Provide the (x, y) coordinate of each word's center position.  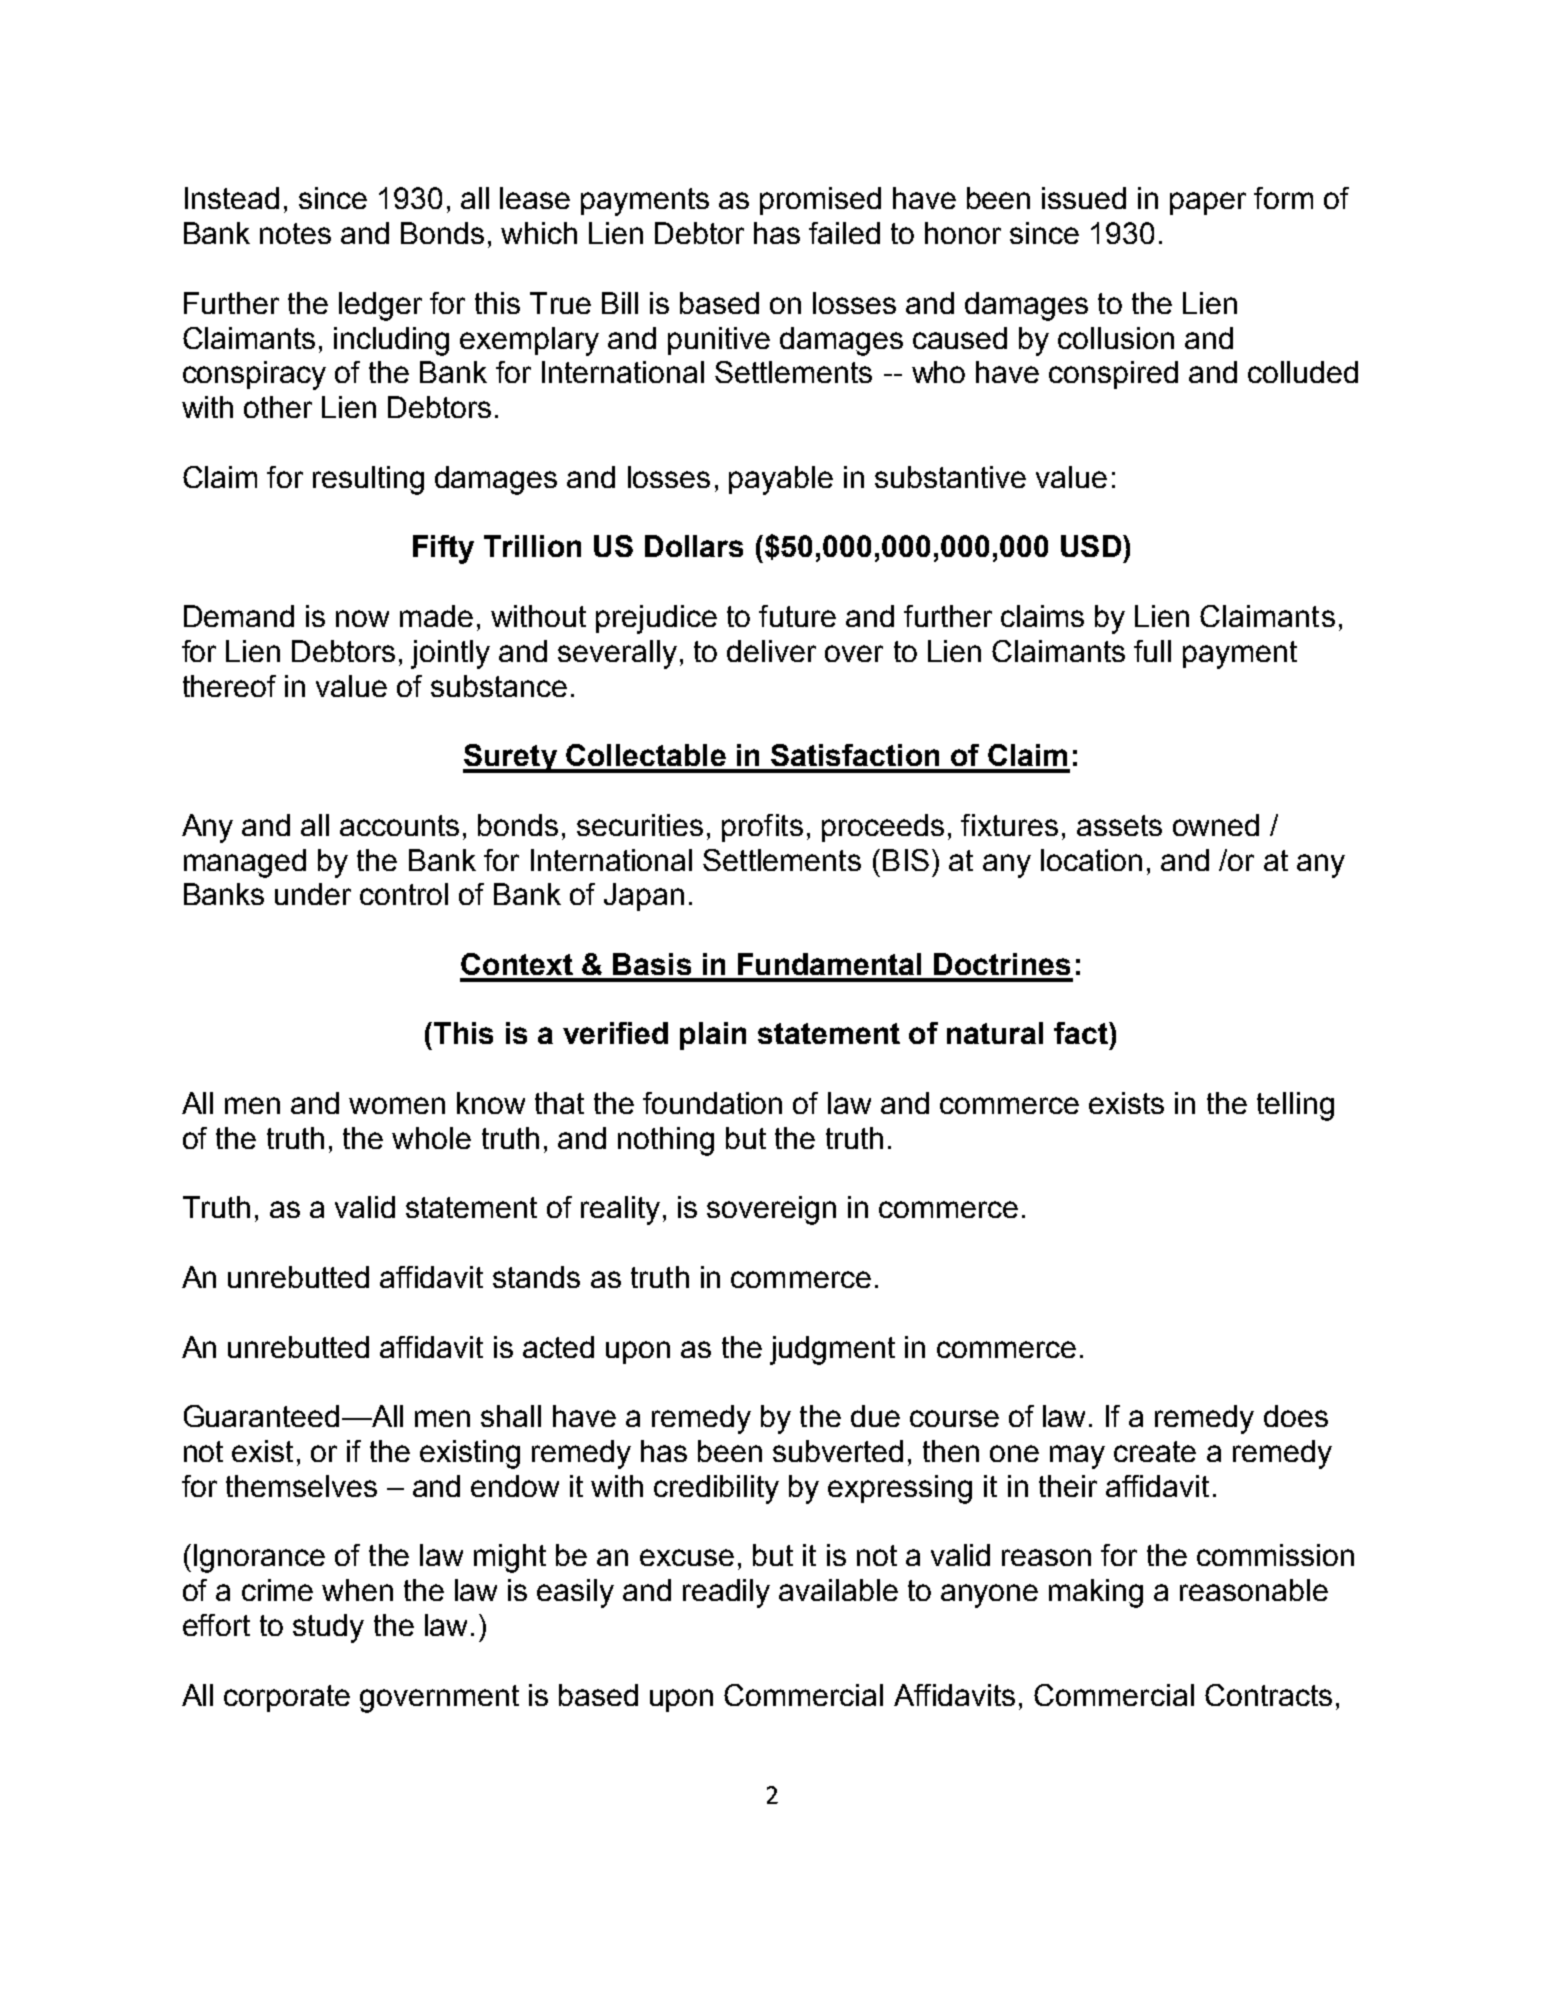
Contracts (1268, 1695)
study (328, 1628)
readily (726, 1593)
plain (713, 1036)
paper (1208, 203)
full (1152, 651)
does (1296, 1416)
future (797, 616)
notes (295, 233)
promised (820, 201)
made (436, 616)
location (1091, 860)
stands (536, 1277)
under (313, 894)
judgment (832, 1350)
